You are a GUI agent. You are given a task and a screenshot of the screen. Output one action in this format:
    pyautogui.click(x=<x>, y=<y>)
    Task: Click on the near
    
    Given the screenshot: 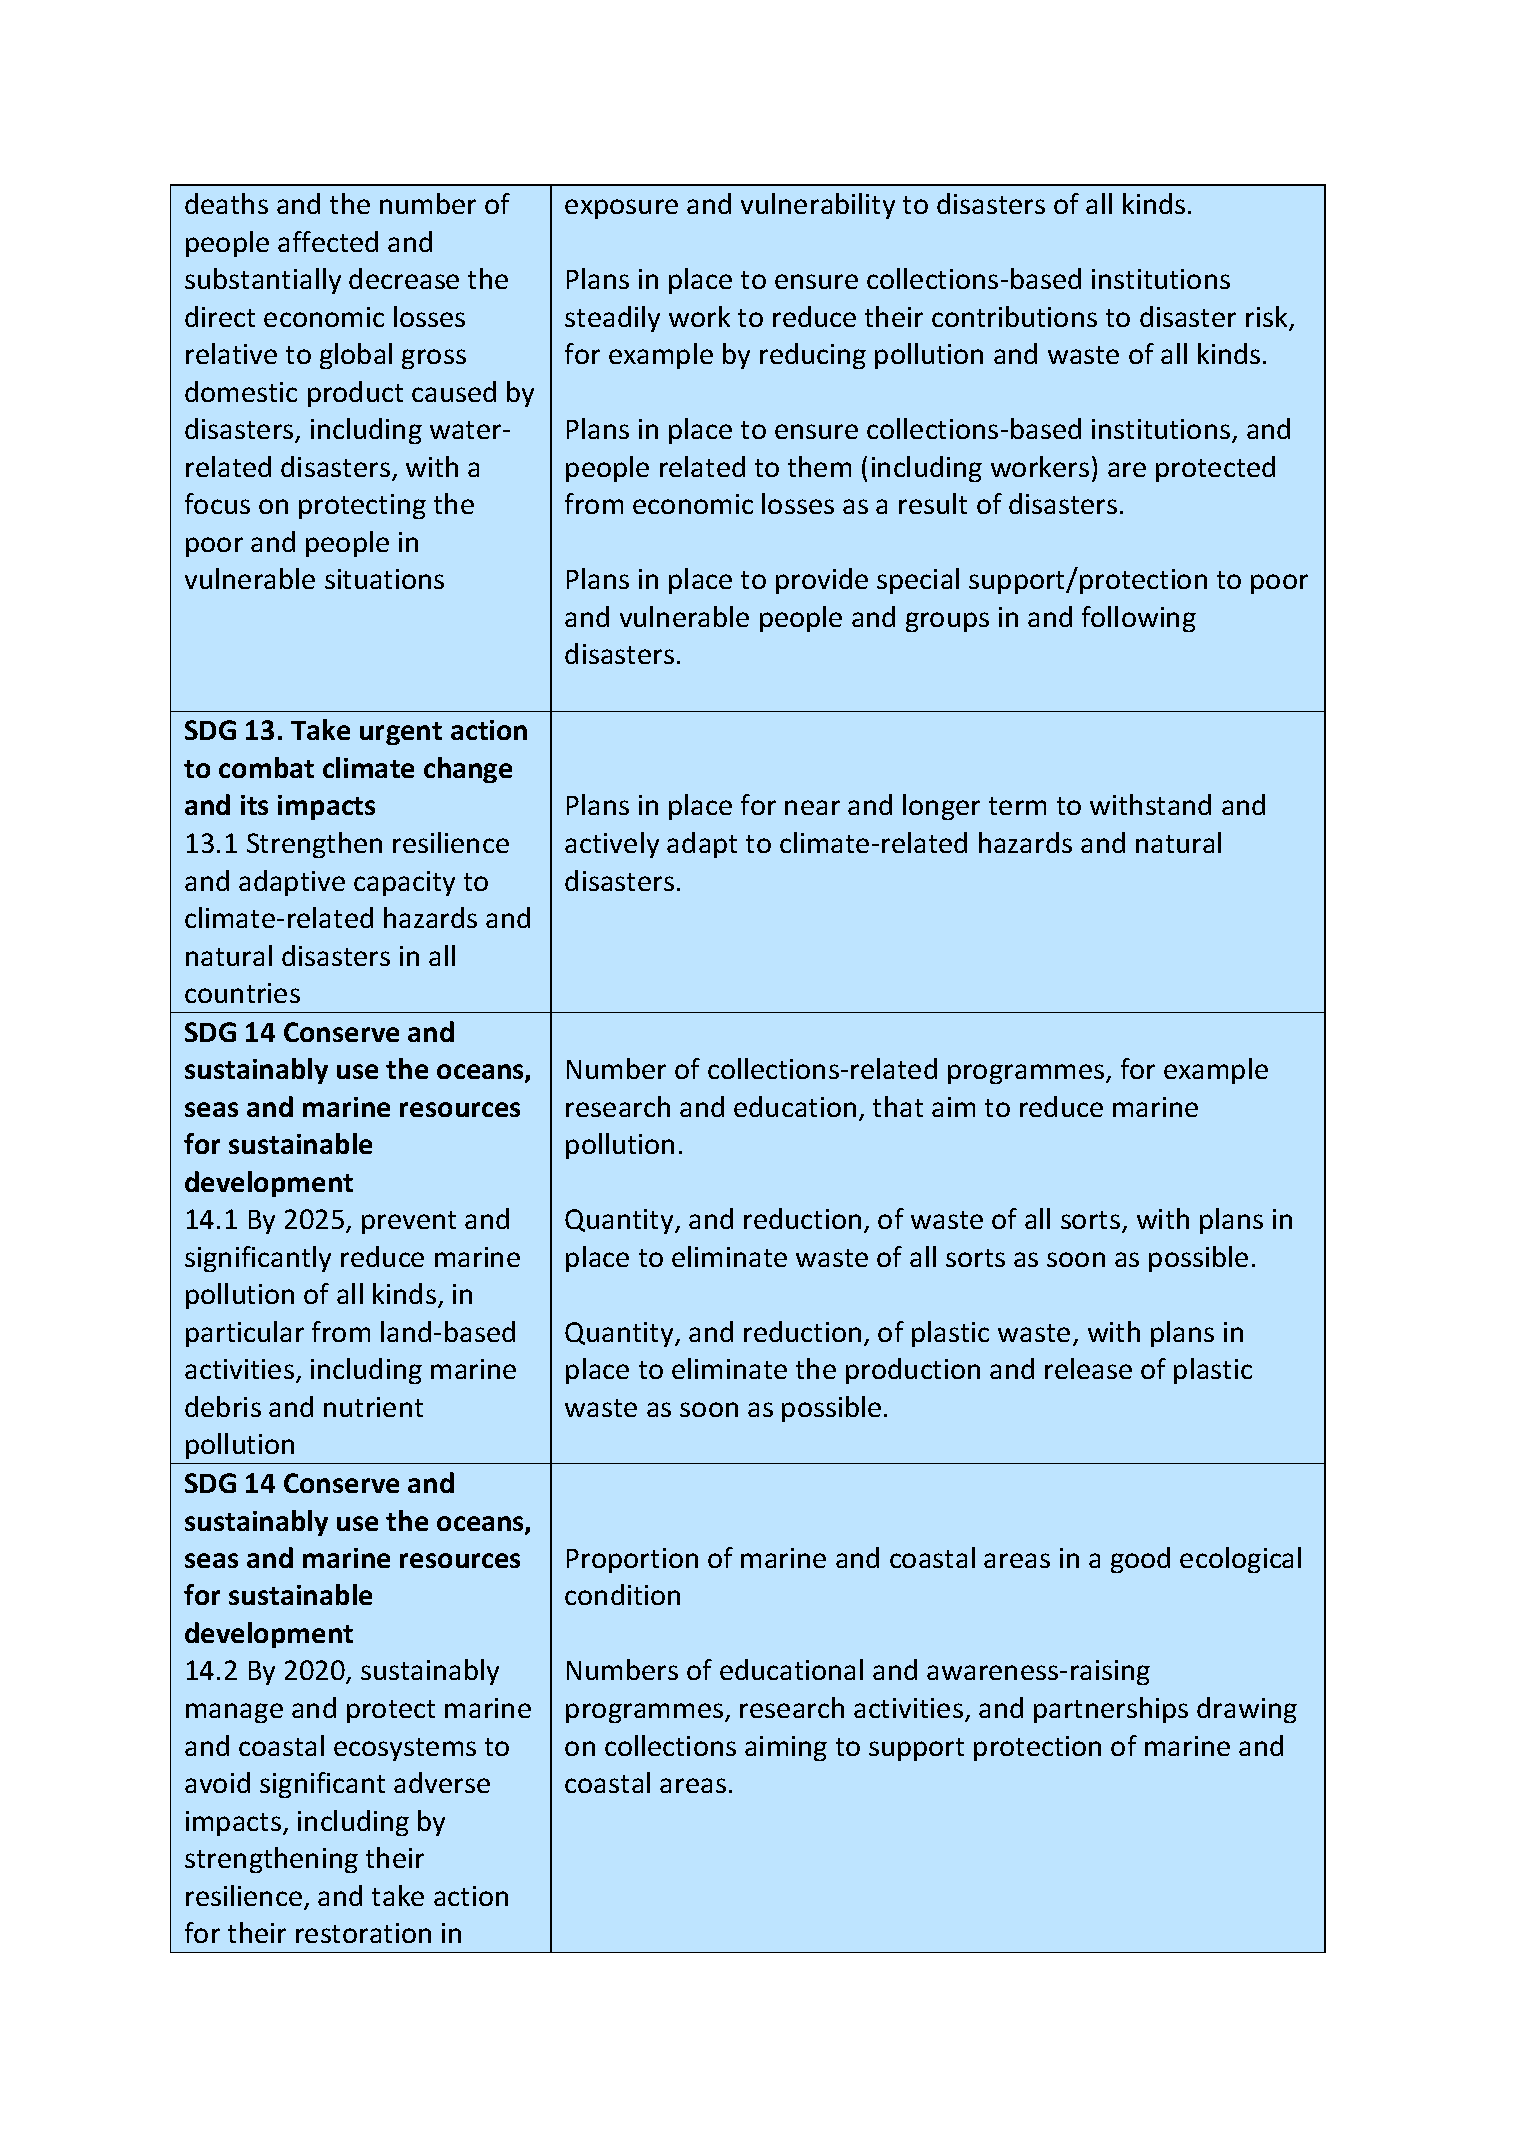 What is the action you would take?
    pyautogui.click(x=812, y=807)
